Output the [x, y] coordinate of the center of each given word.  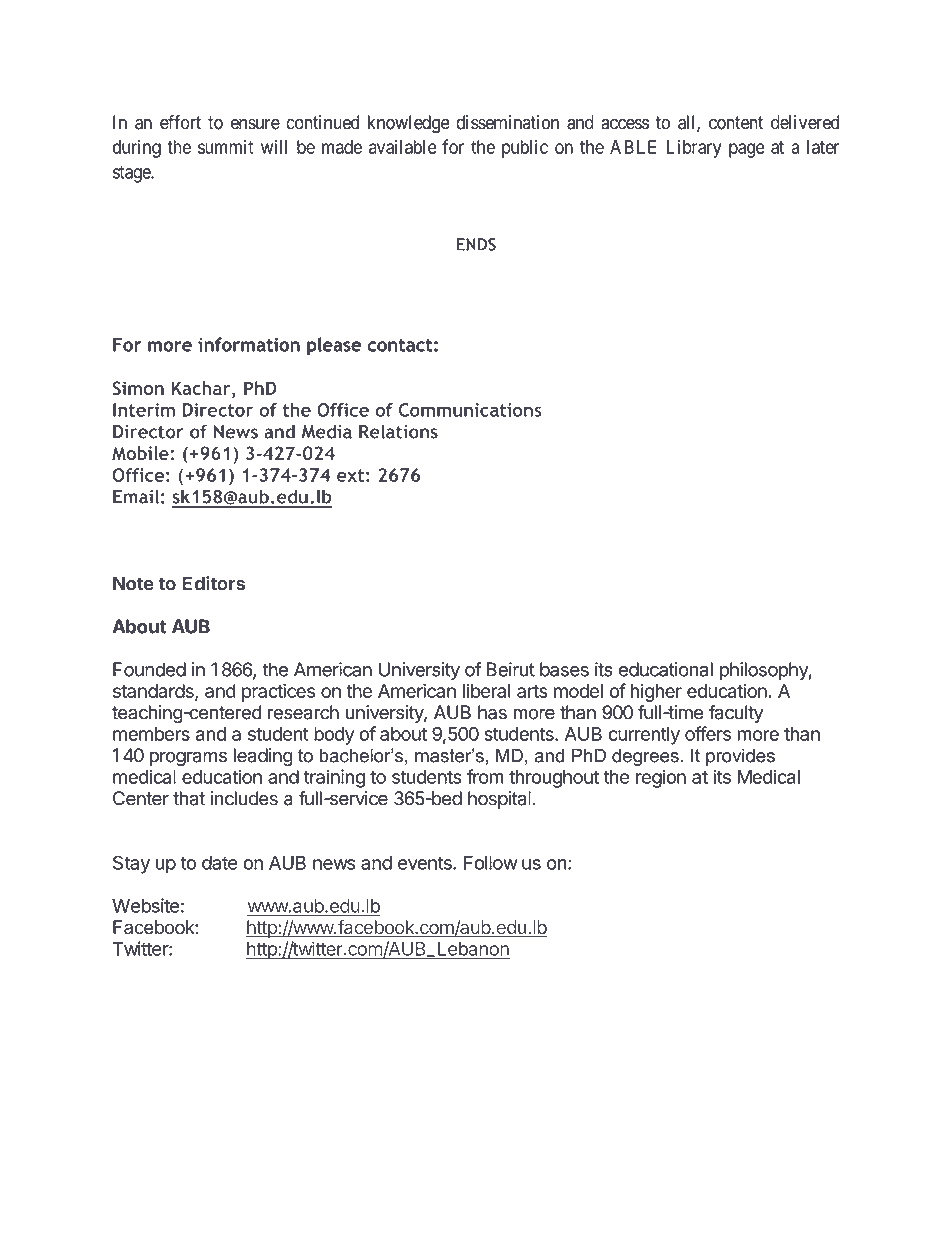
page [747, 150]
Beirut [511, 669]
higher [656, 692]
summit [226, 147]
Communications [470, 410]
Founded [149, 669]
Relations [398, 431]
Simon [138, 388]
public [525, 149]
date [219, 863]
